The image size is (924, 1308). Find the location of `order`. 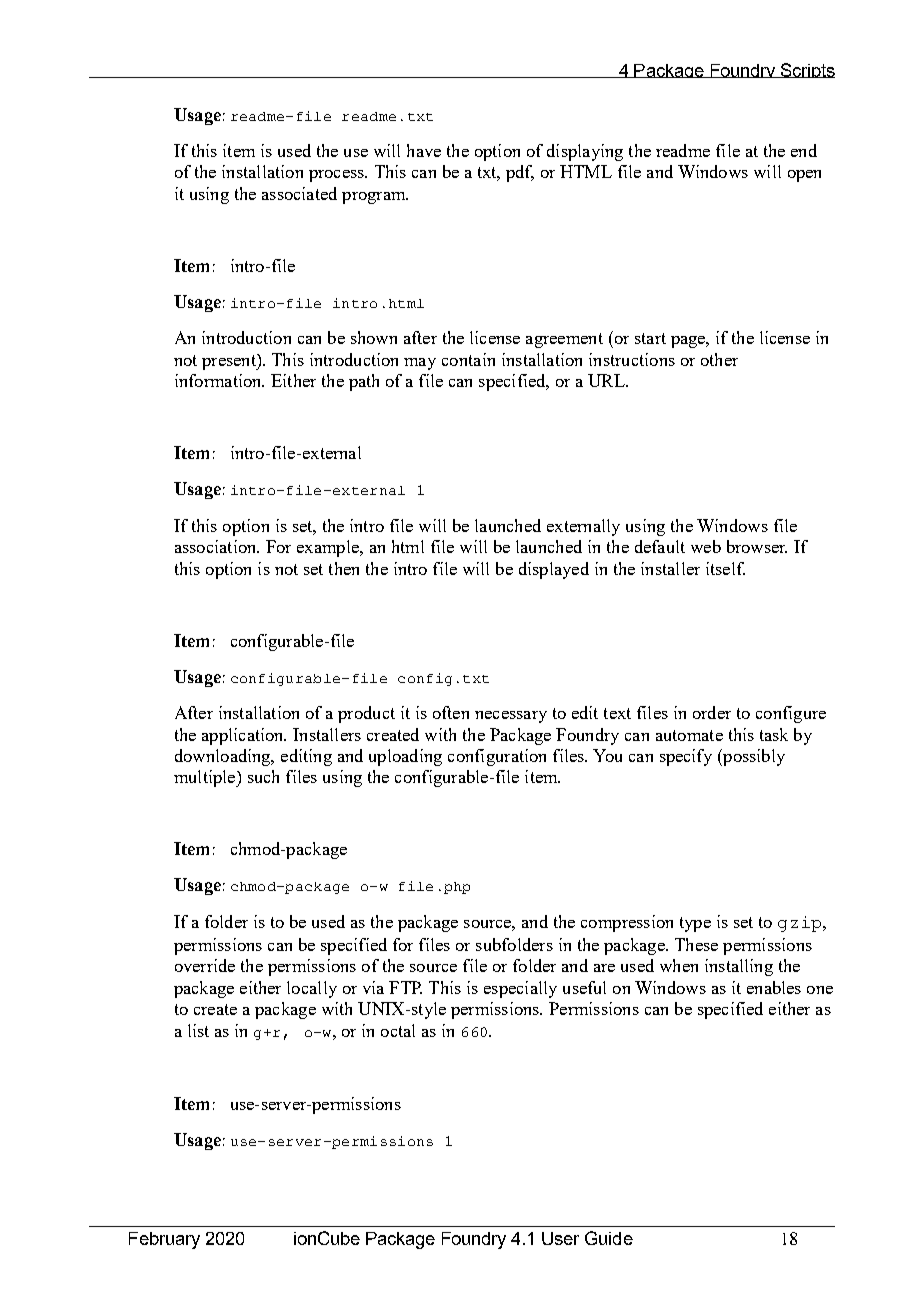

order is located at coordinates (712, 712).
